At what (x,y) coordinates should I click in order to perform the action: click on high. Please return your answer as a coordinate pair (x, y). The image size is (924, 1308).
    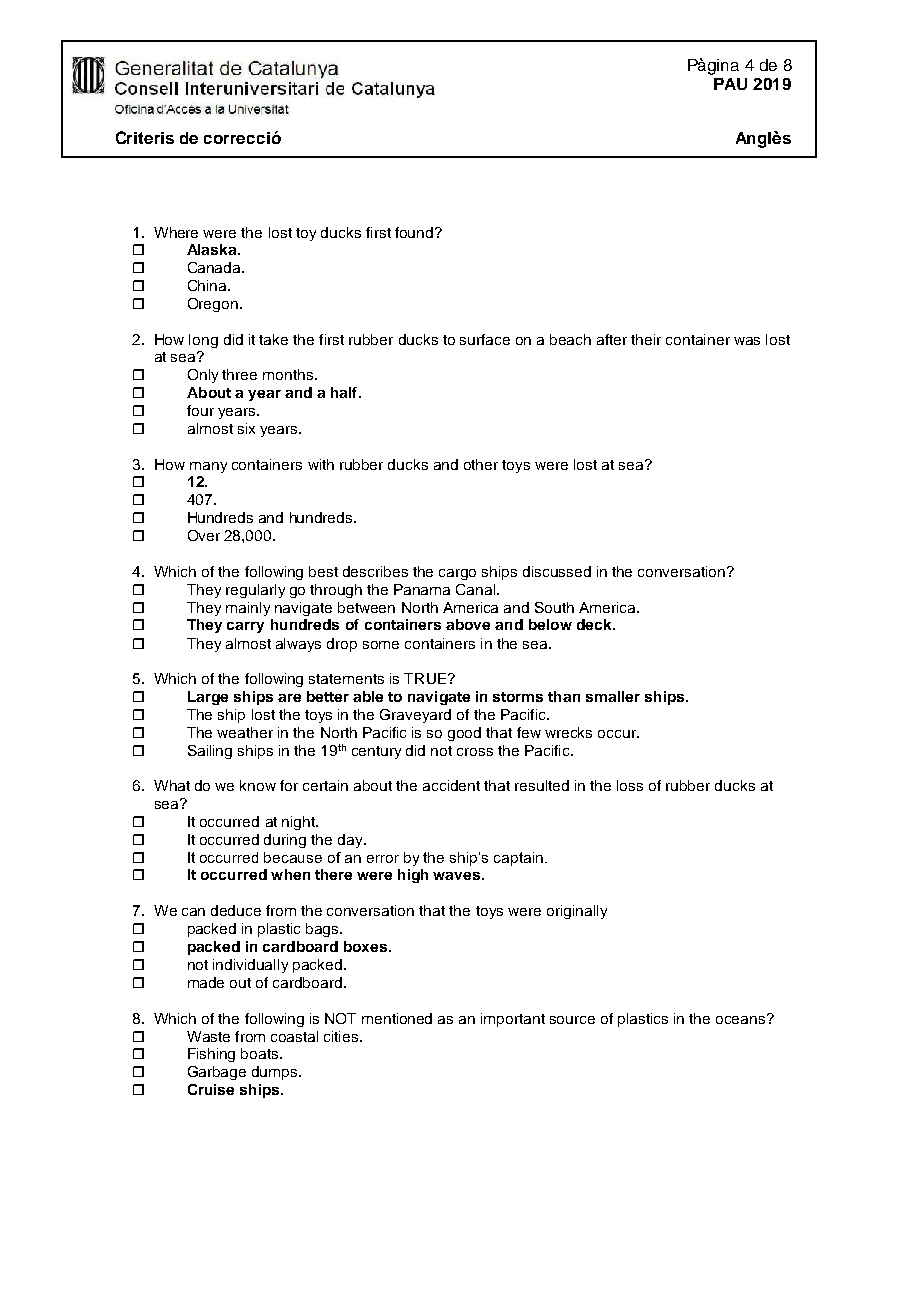
    Looking at the image, I should click on (413, 876).
